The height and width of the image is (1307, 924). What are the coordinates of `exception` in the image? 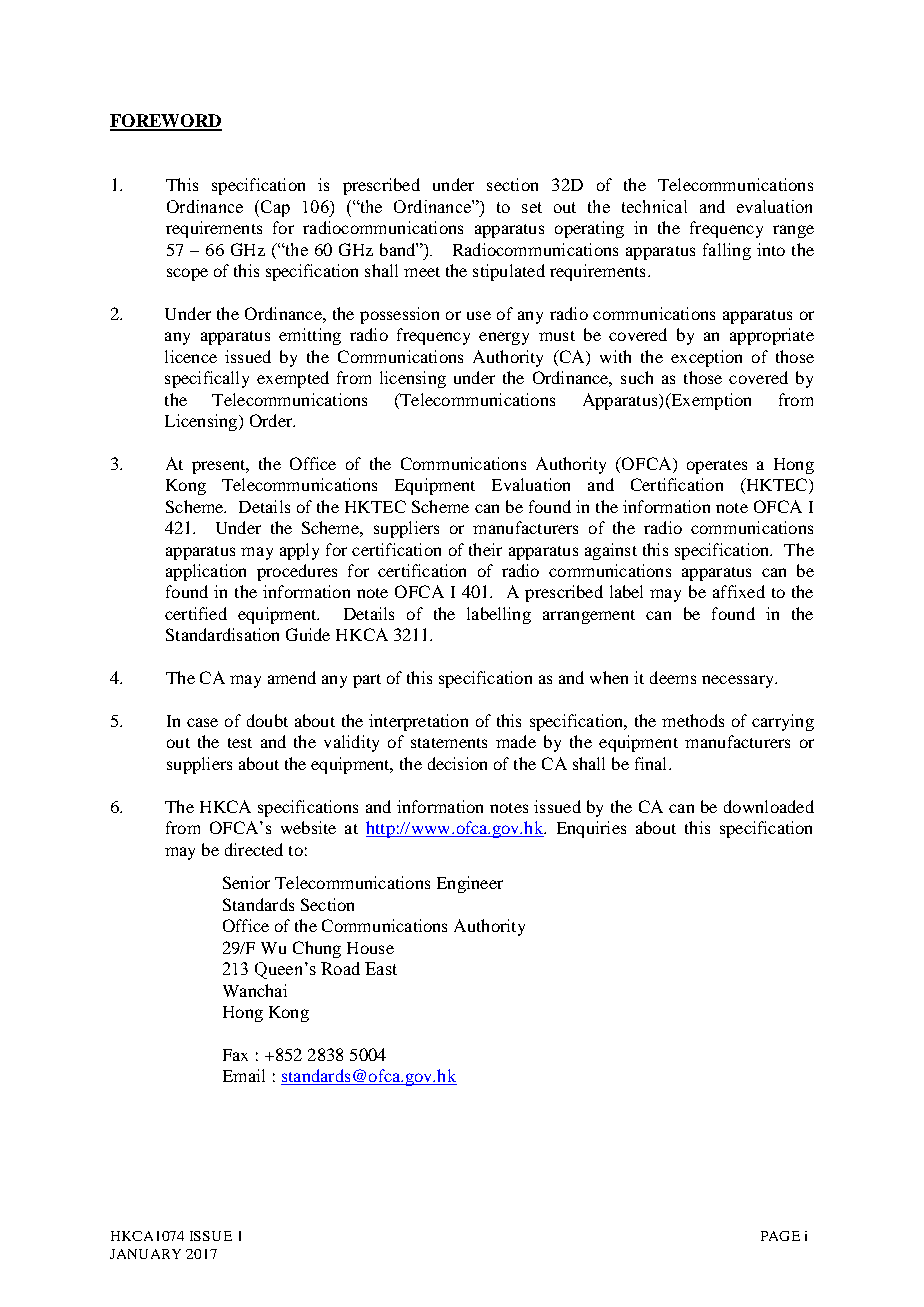 It's located at (706, 358).
